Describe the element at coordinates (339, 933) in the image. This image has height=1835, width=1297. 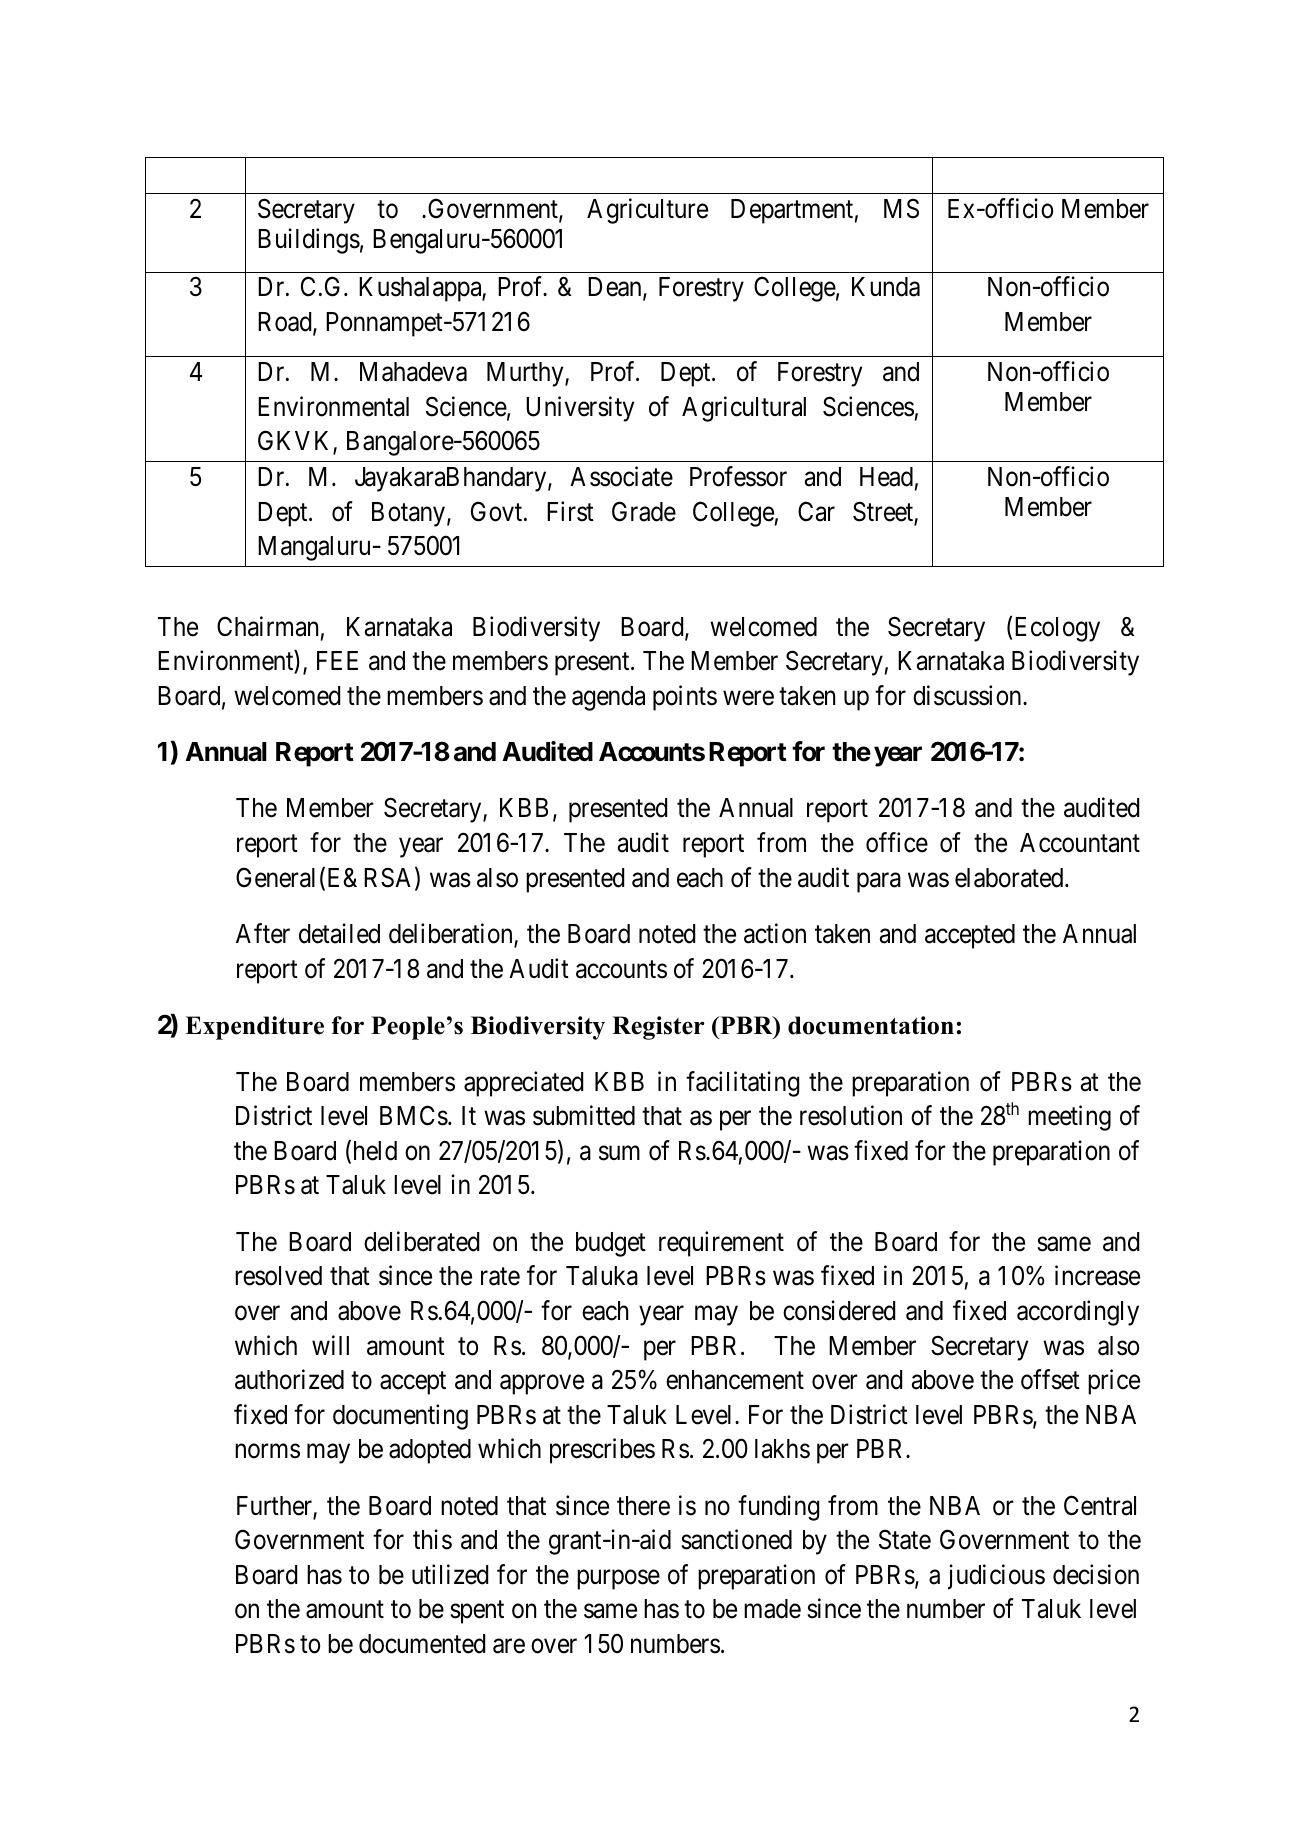
I see `detailed` at that location.
